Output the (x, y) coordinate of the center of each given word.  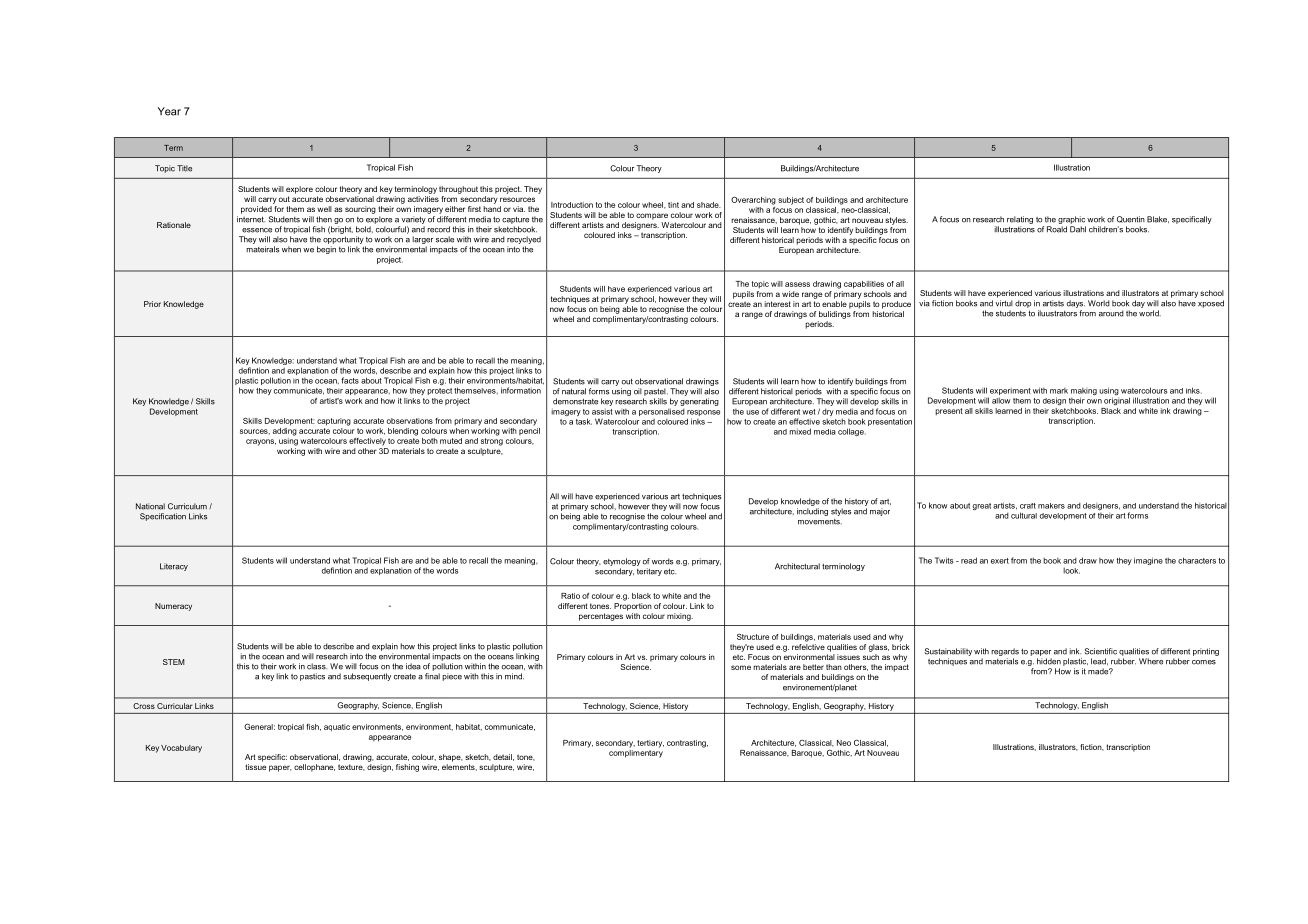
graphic (1071, 220)
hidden (1049, 661)
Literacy (174, 567)
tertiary (650, 744)
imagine (1148, 561)
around (1111, 313)
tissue (255, 767)
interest (777, 304)
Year (169, 111)
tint (673, 205)
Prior (152, 304)
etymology (622, 562)
